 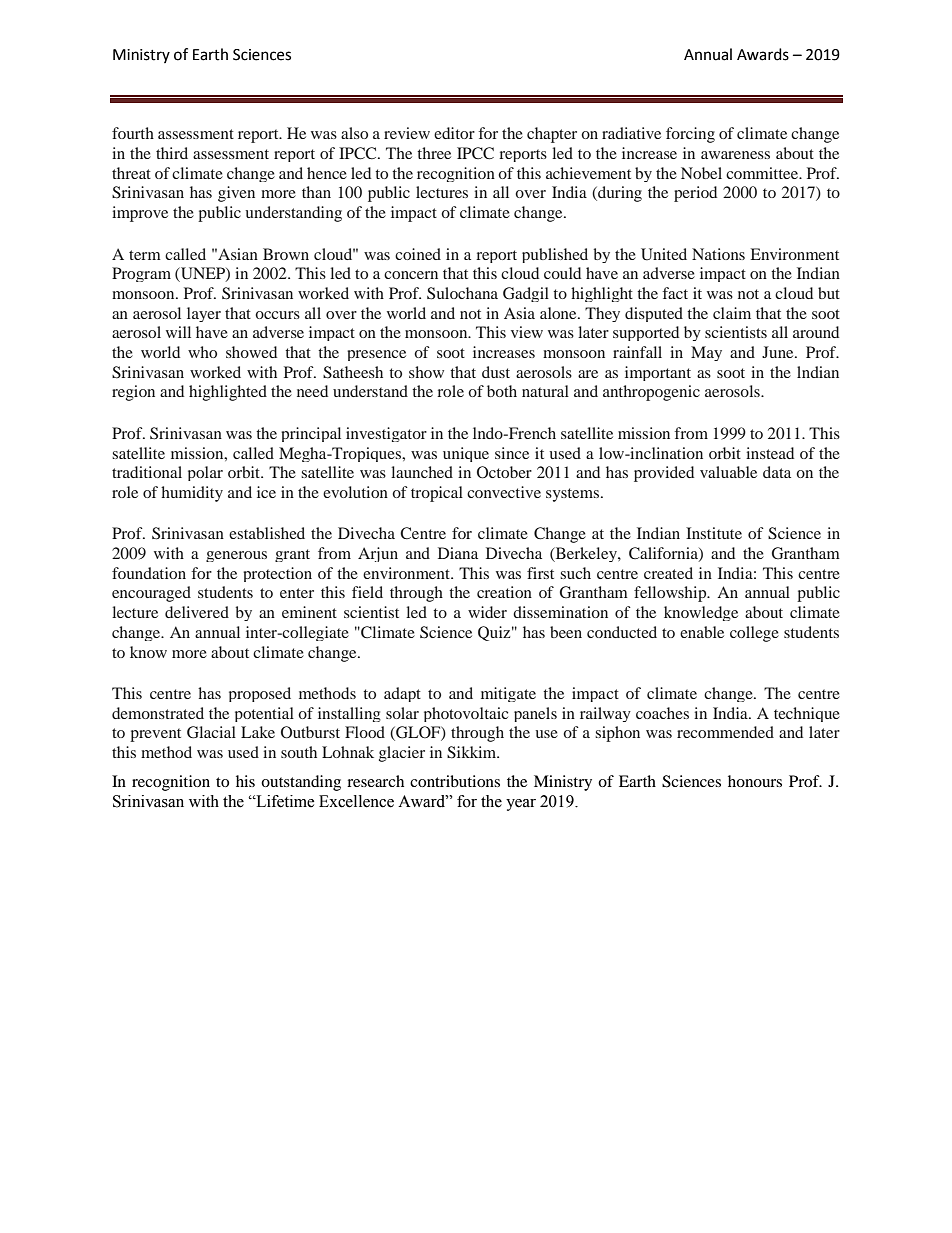 What do you see at coordinates (735, 155) in the document?
I see `awareness` at bounding box center [735, 155].
